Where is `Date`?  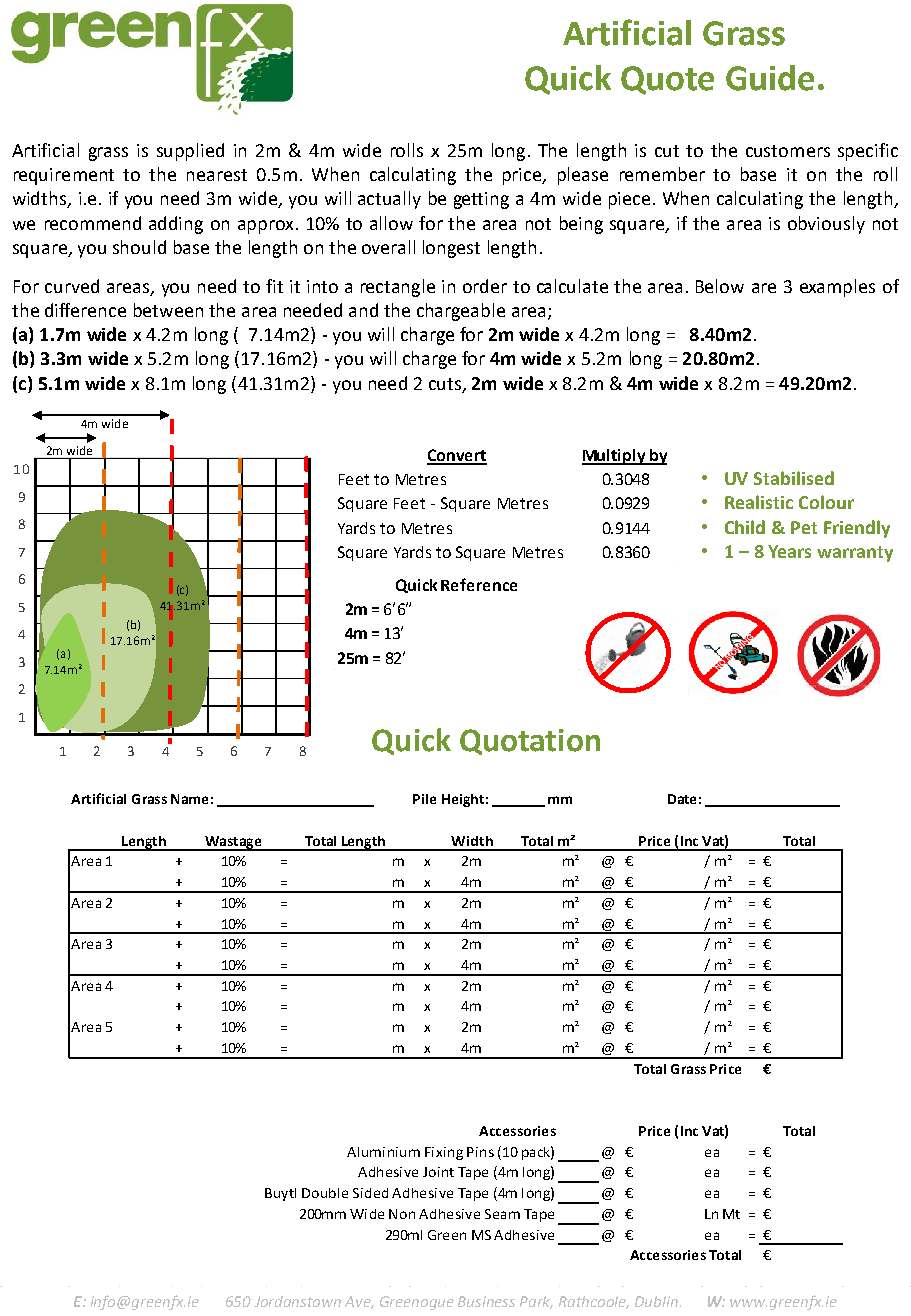
Date is located at coordinates (682, 799).
